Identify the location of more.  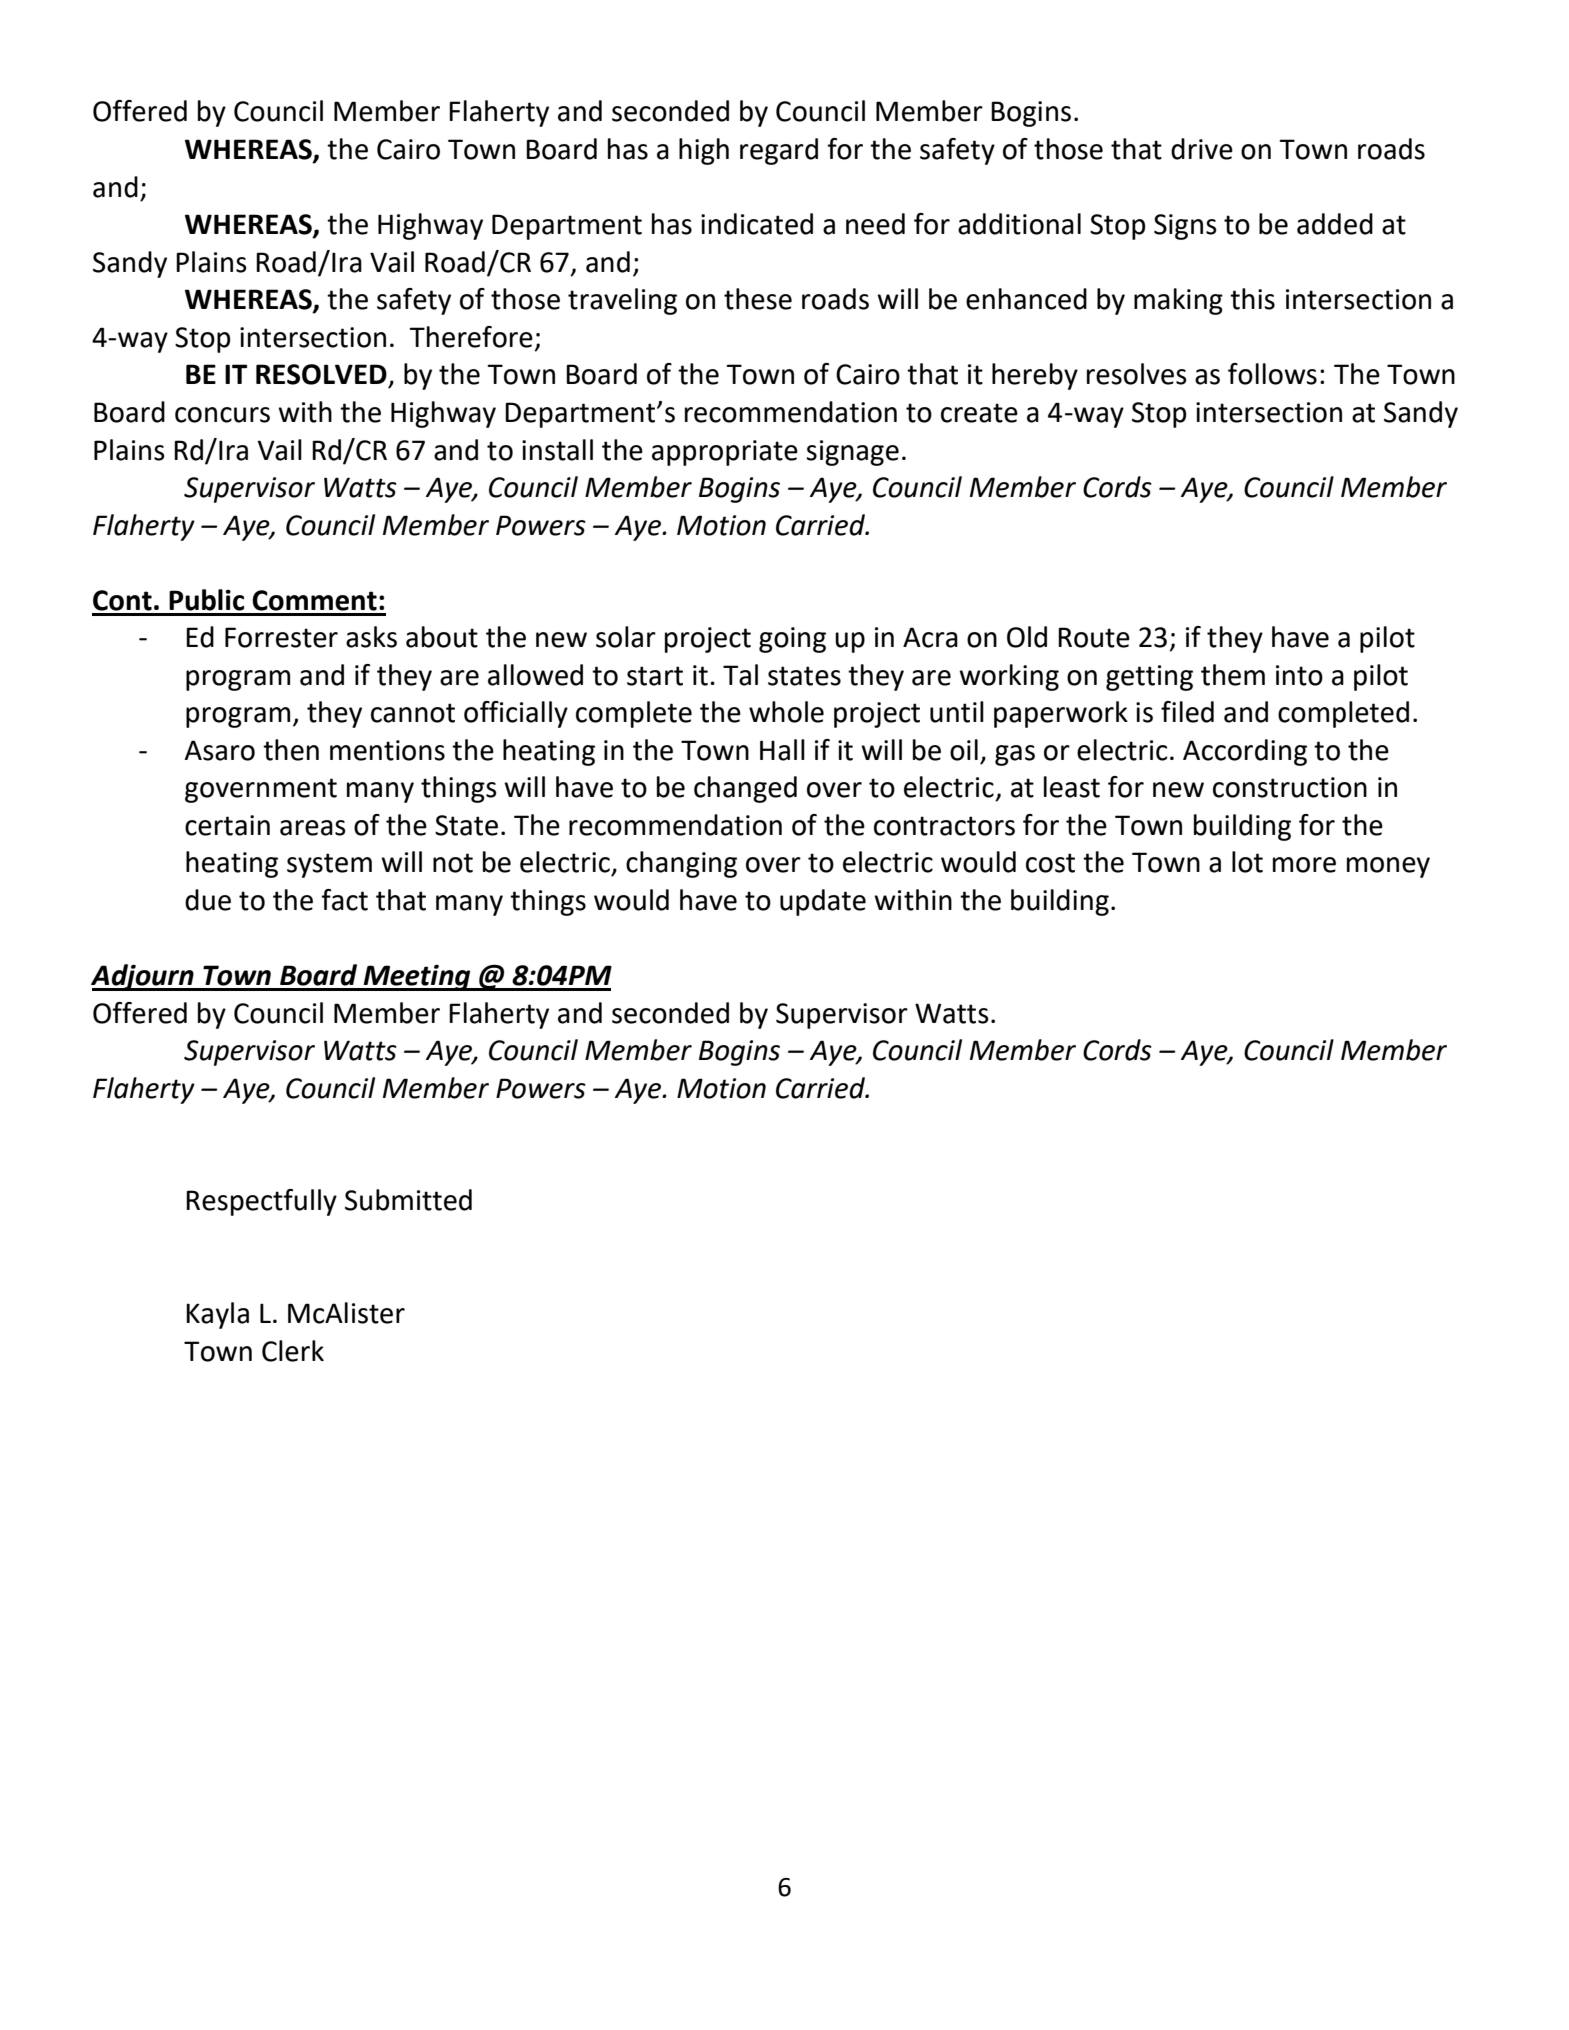
(1304, 865).
